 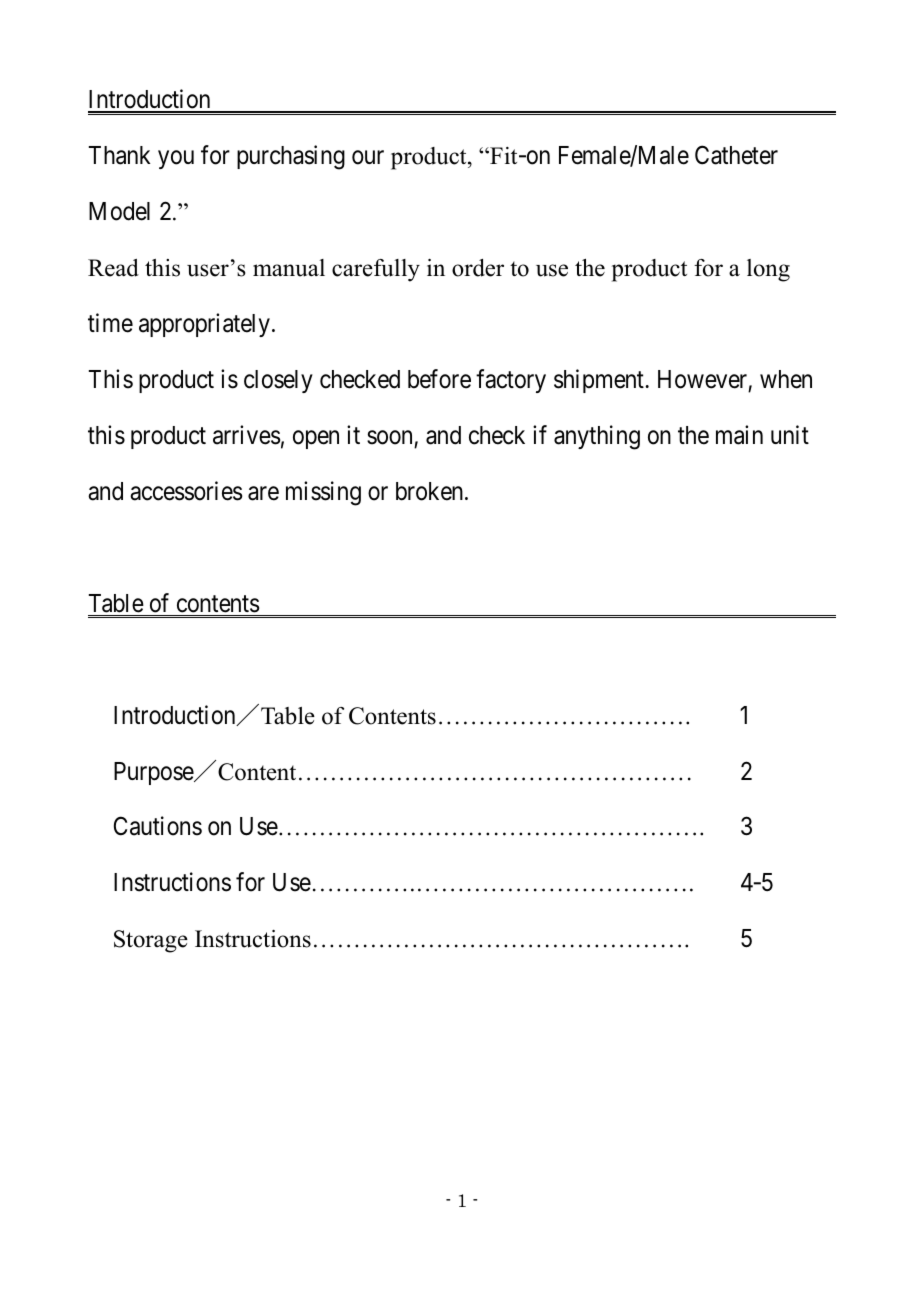 What do you see at coordinates (431, 491) in the document?
I see `broken` at bounding box center [431, 491].
